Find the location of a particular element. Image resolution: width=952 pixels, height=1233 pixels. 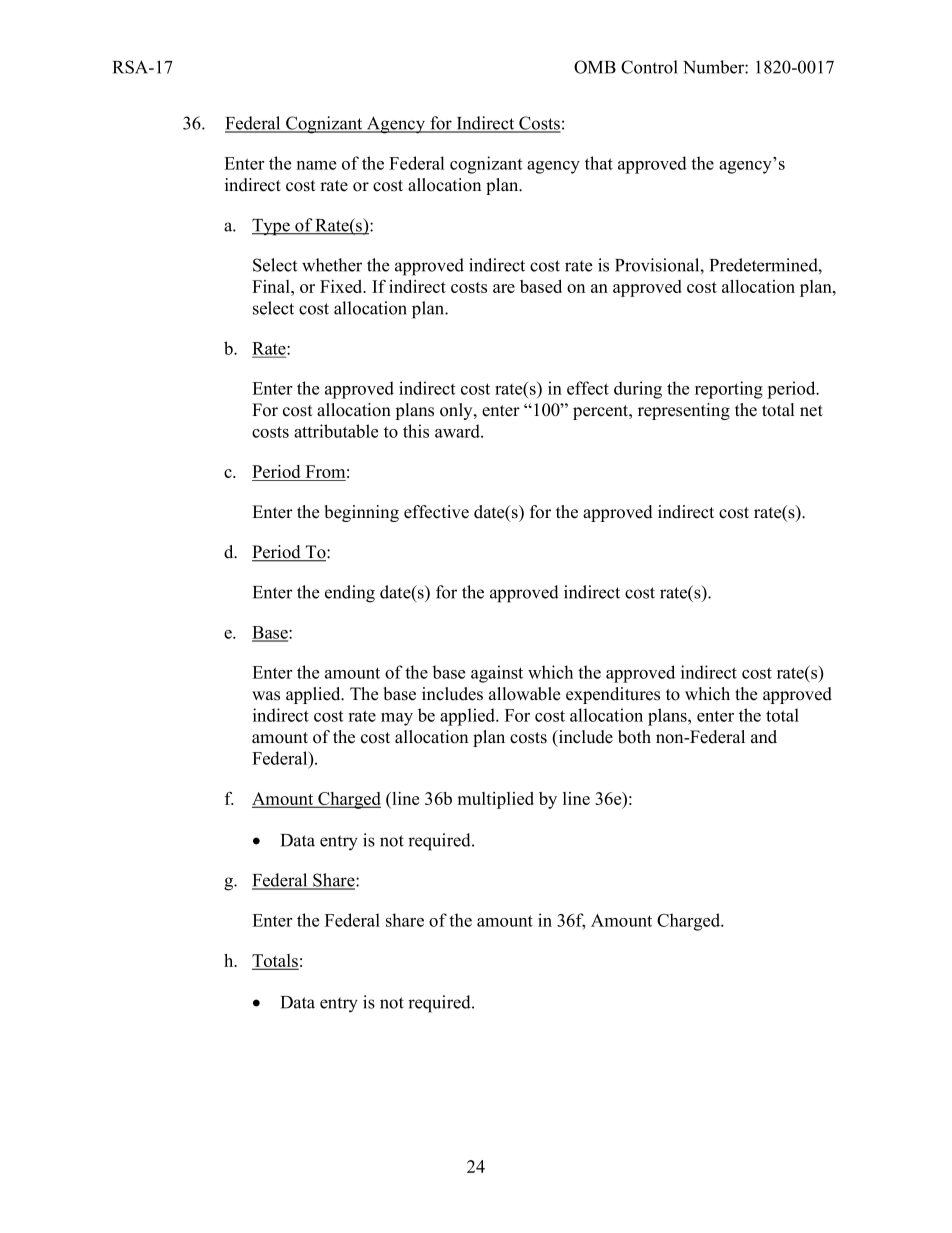

percent is located at coordinates (602, 412).
